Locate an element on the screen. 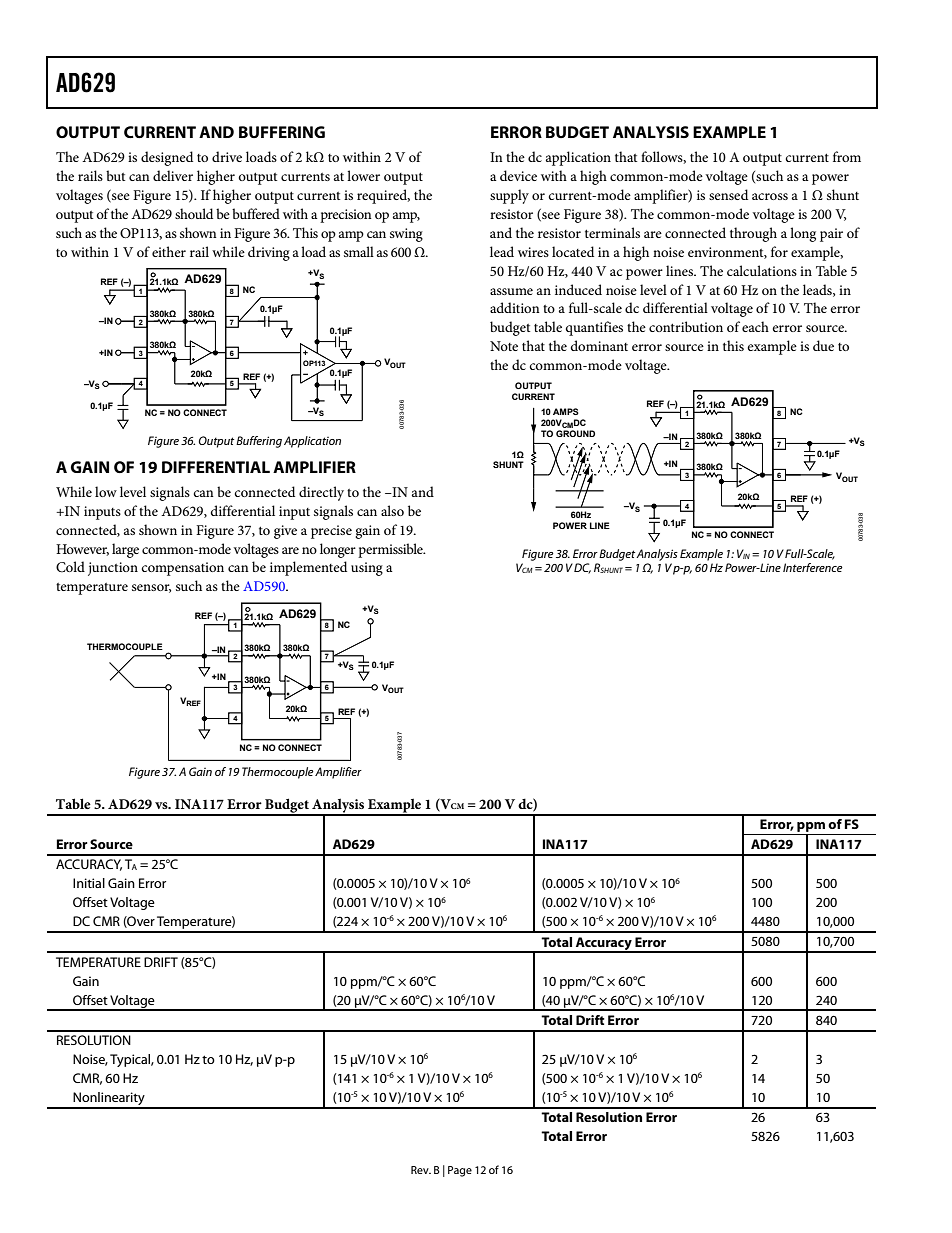 The width and height of the screenshot is (952, 1233). Rev is located at coordinates (421, 1170).
